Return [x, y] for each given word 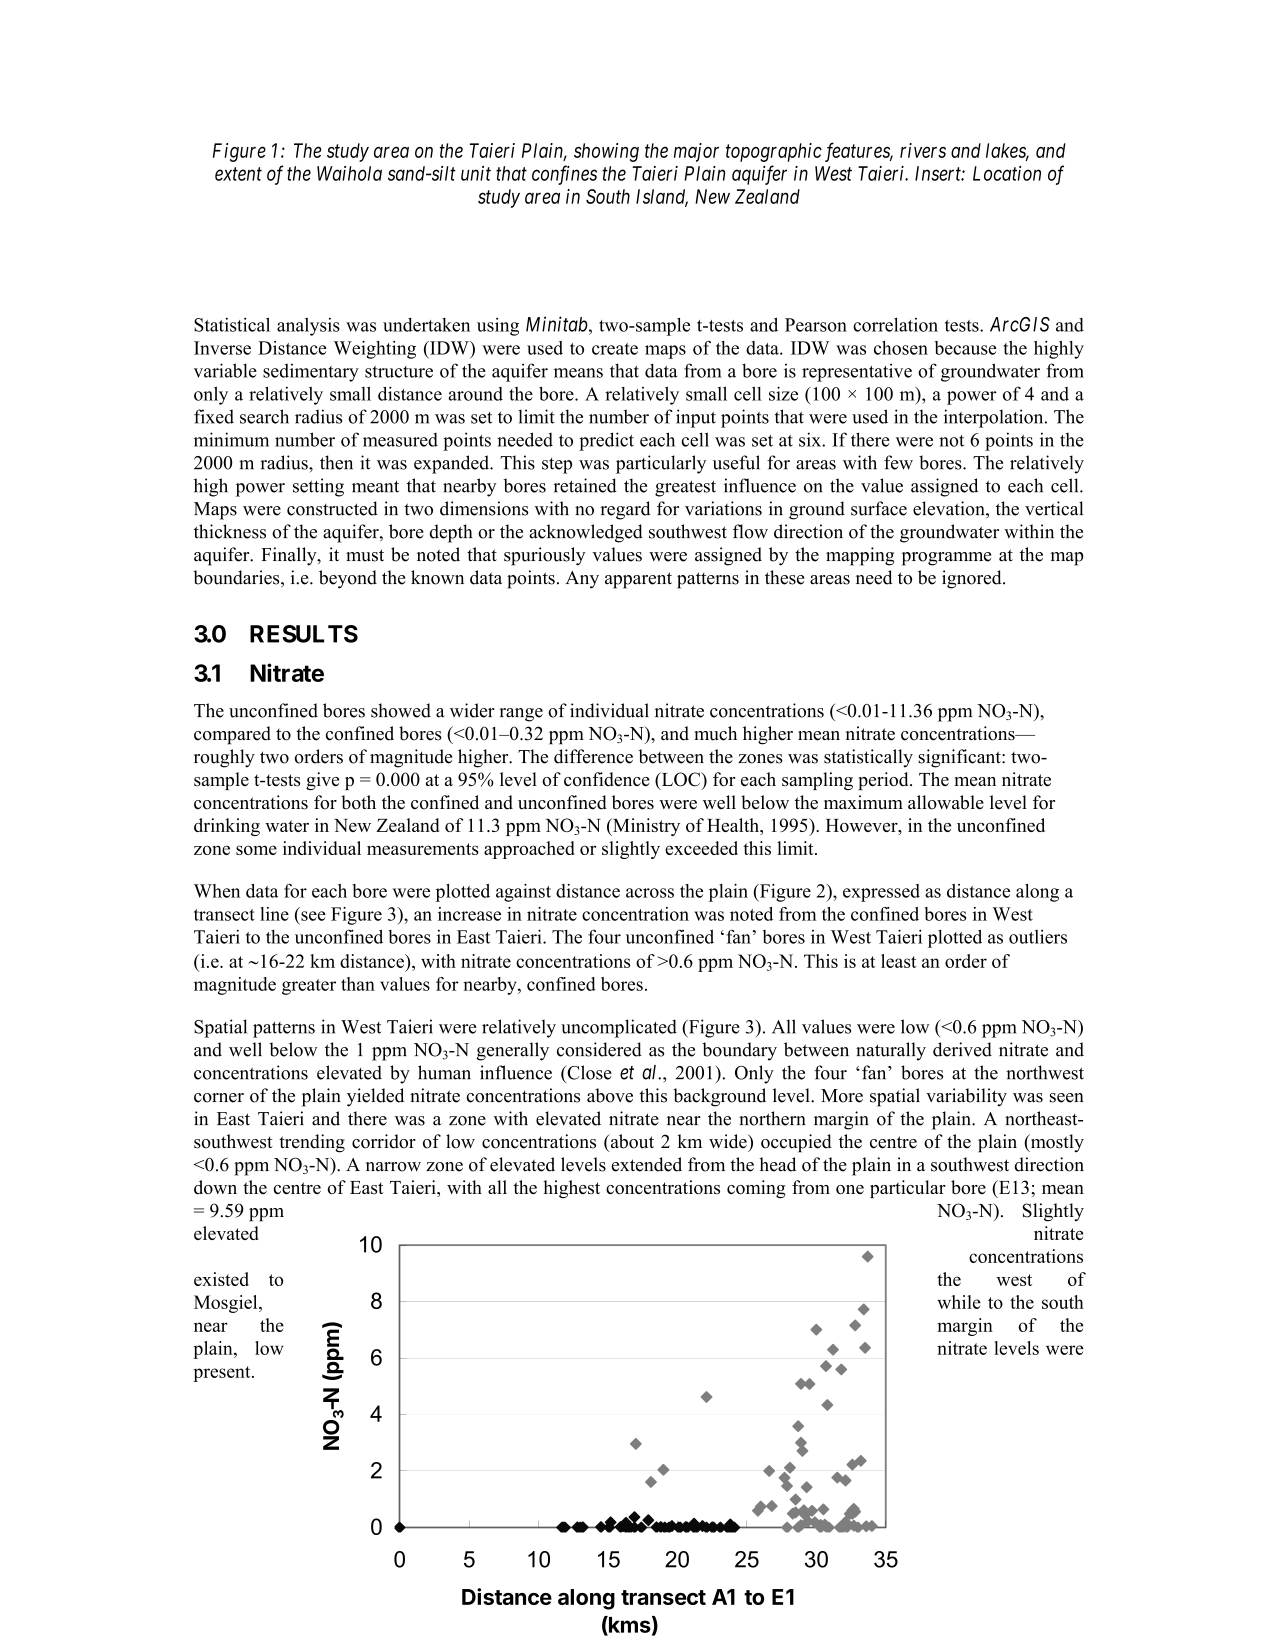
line [274, 914]
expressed [881, 893]
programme [946, 559]
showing [606, 152]
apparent [638, 580]
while [959, 1302]
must [365, 555]
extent [238, 174]
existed [221, 1279]
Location [1007, 173]
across [650, 893]
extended [646, 1164]
